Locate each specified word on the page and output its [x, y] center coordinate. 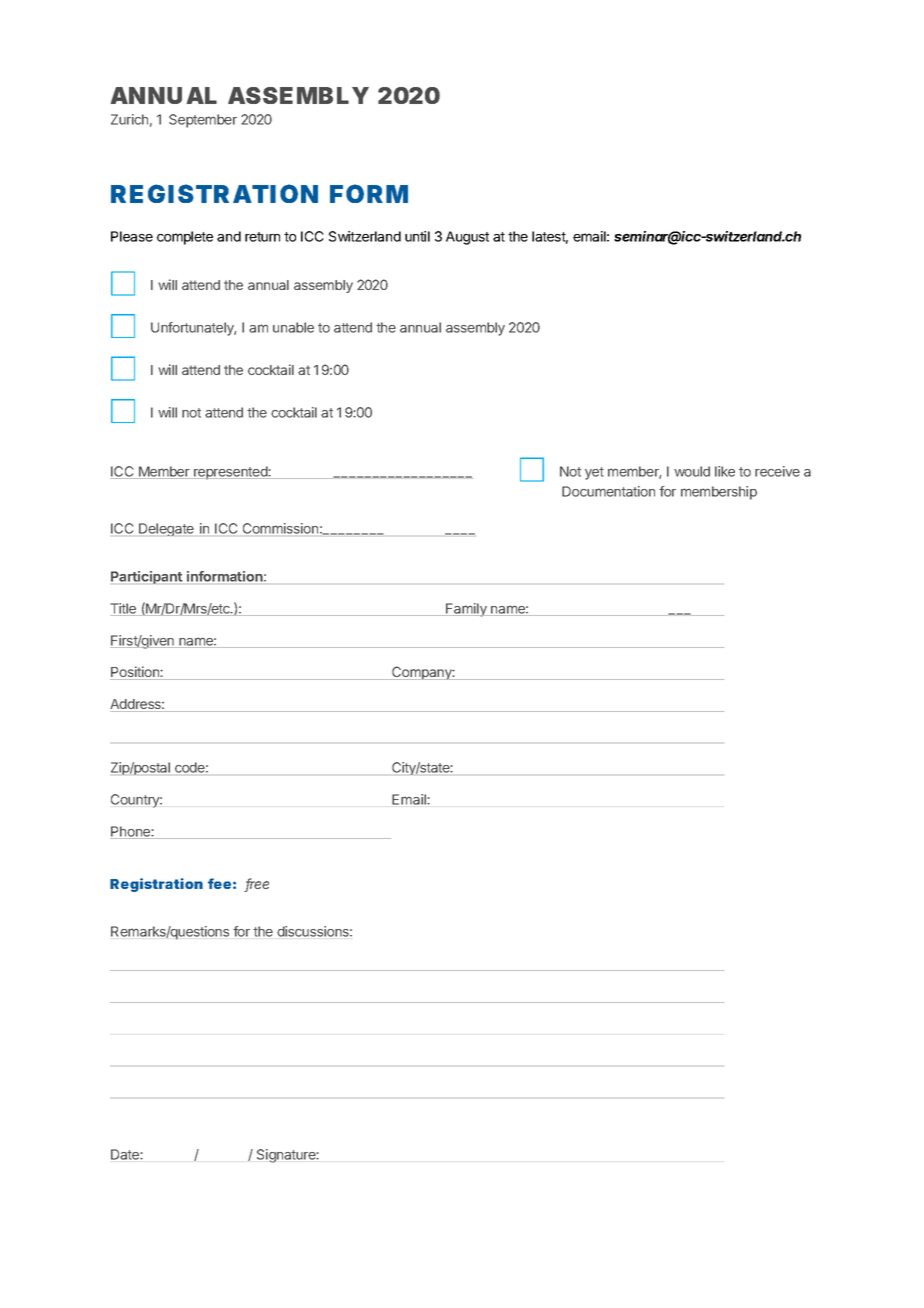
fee [219, 883]
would [692, 471]
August [467, 238]
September [203, 121]
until [417, 236]
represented [230, 473]
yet [594, 473]
